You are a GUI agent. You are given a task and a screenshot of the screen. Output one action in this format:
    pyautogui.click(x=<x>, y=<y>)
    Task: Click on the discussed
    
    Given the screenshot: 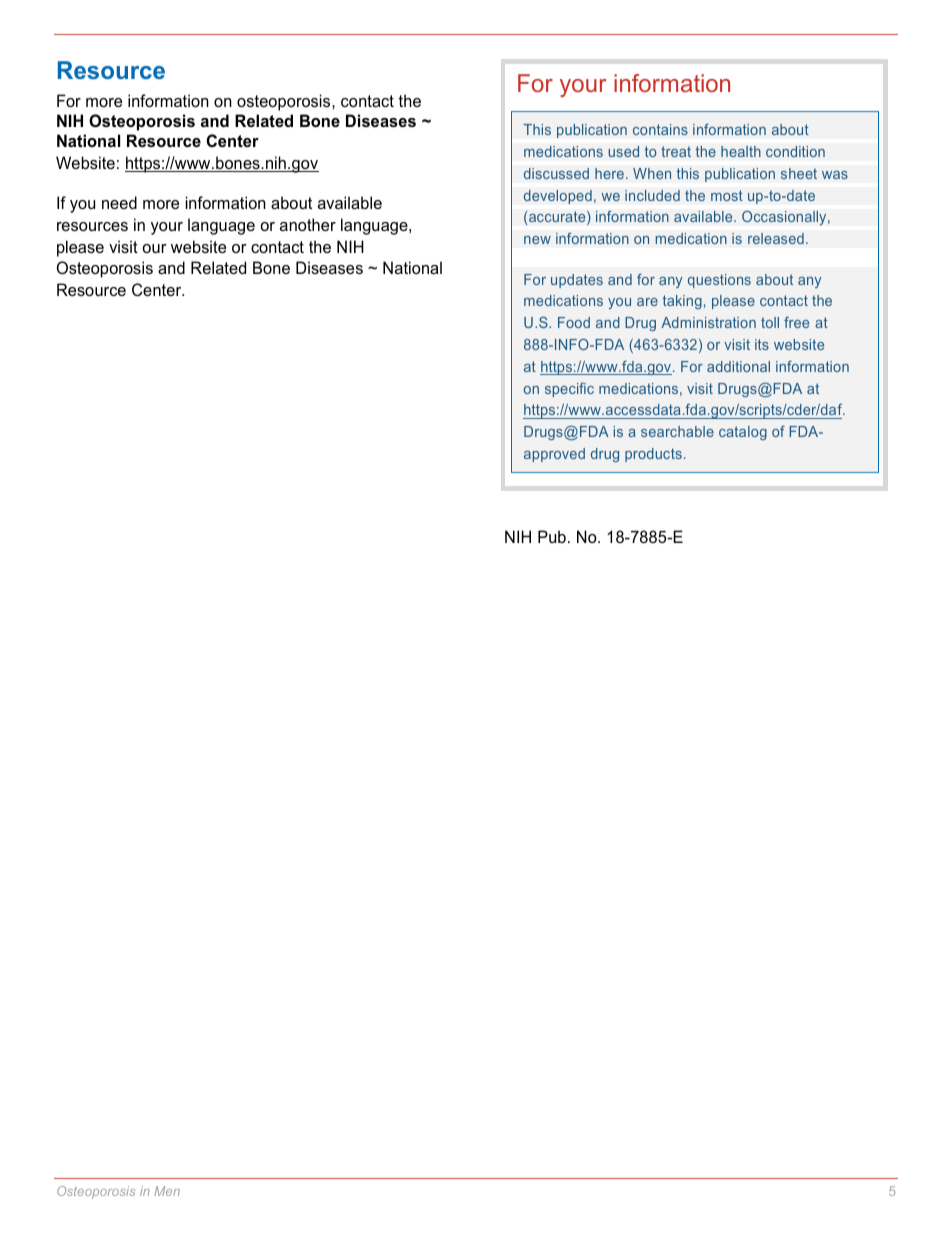 What is the action you would take?
    pyautogui.click(x=556, y=173)
